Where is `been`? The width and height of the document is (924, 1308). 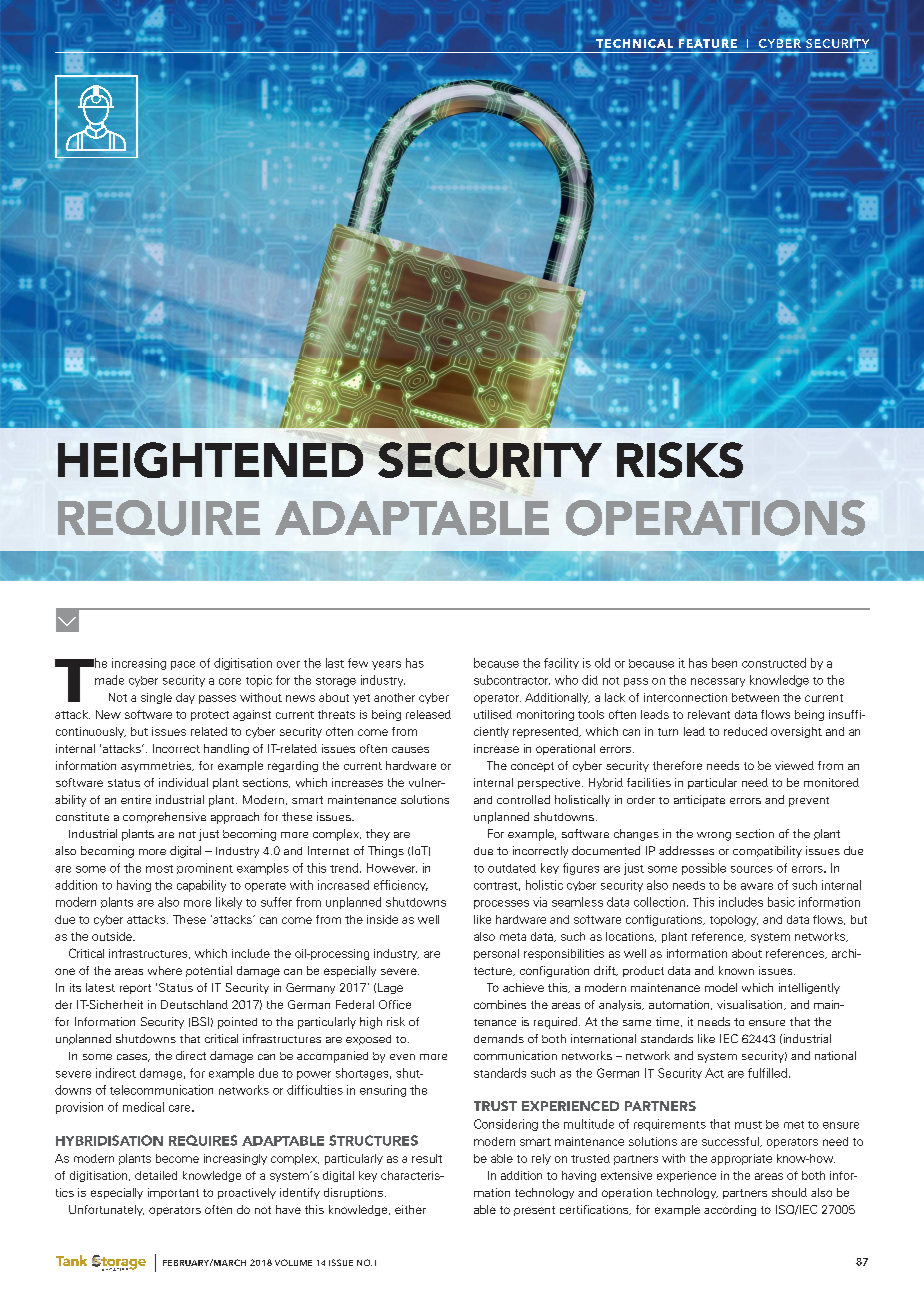 been is located at coordinates (724, 663).
